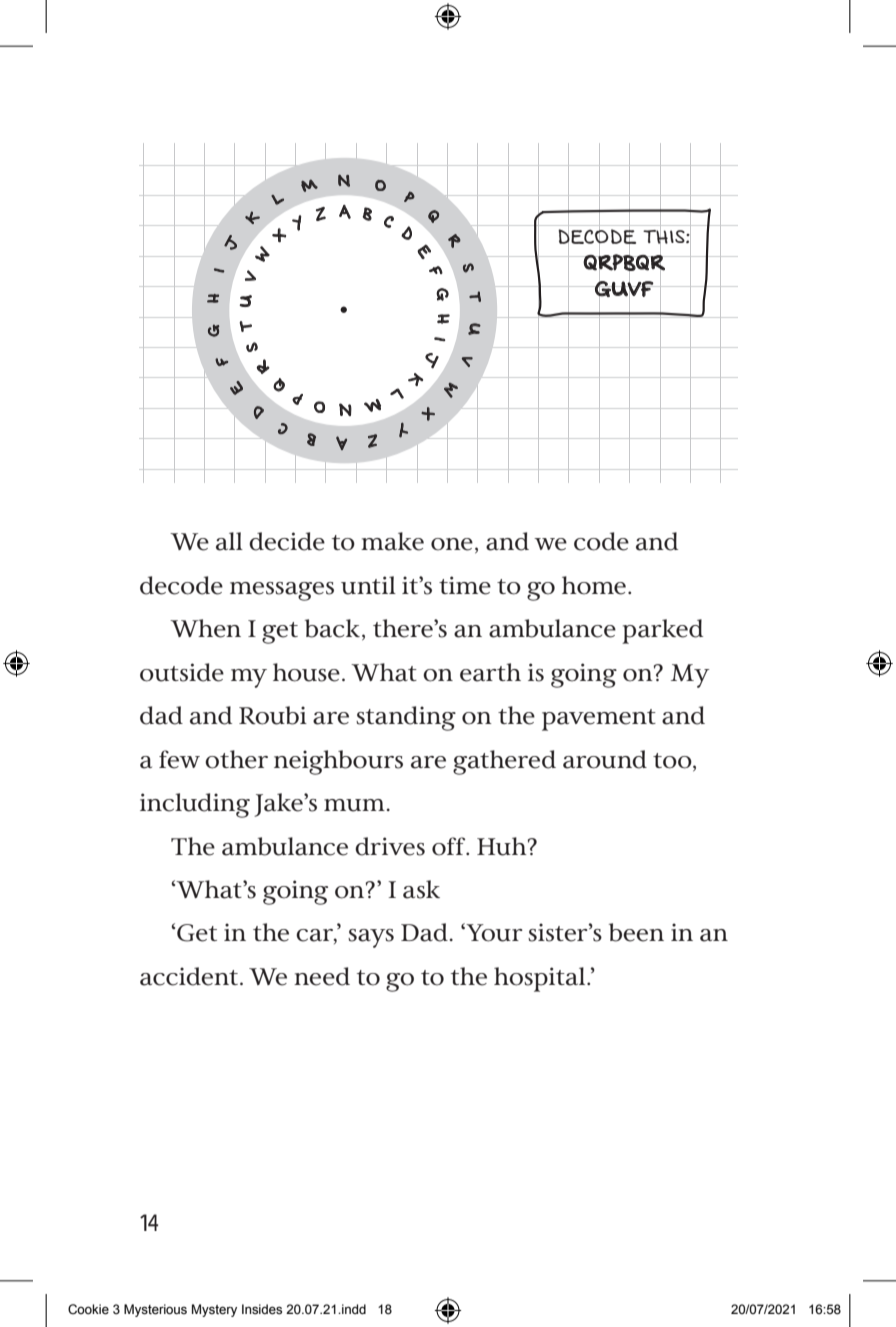 This screenshot has width=896, height=1327. What do you see at coordinates (371, 938) in the screenshot?
I see `says` at bounding box center [371, 938].
